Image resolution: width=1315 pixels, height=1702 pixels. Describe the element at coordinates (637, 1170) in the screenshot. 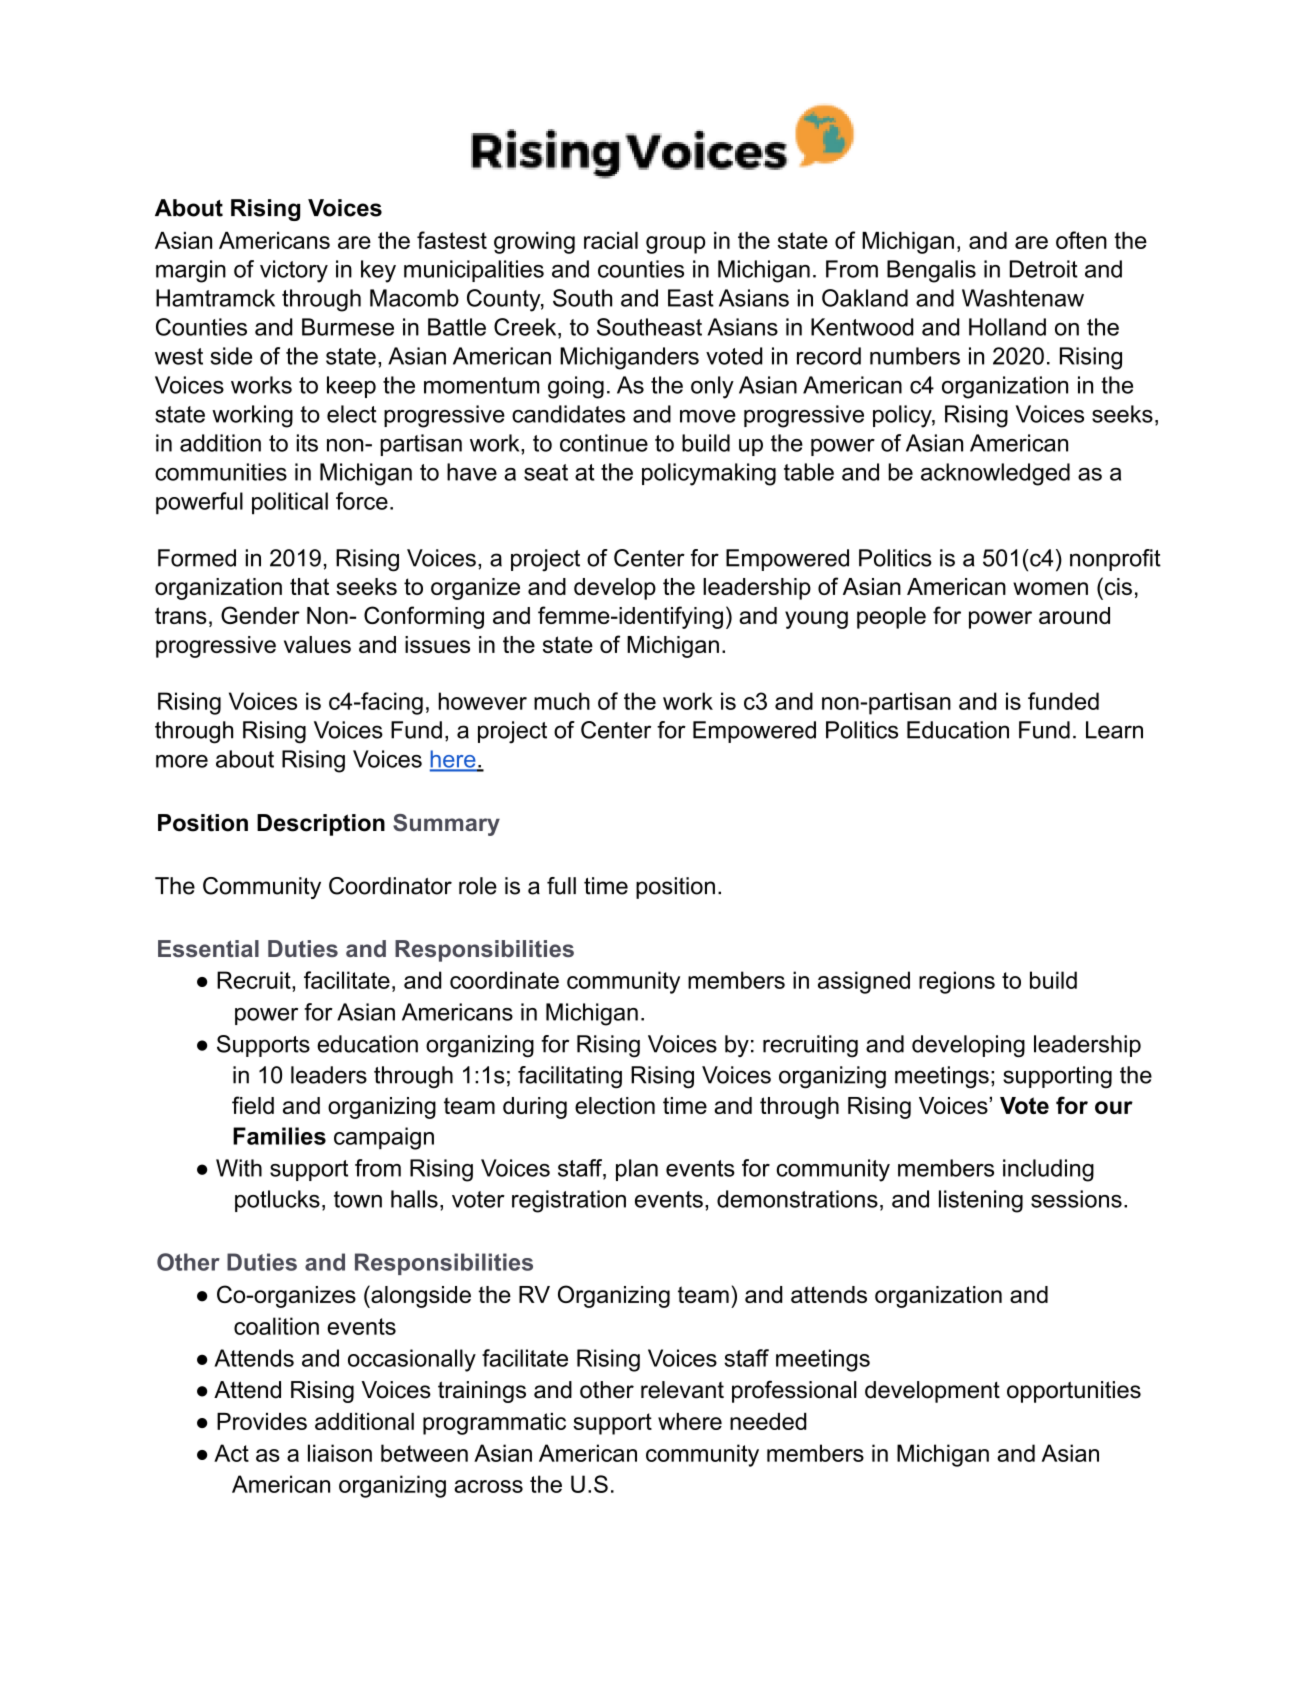

I see `plan` at that location.
